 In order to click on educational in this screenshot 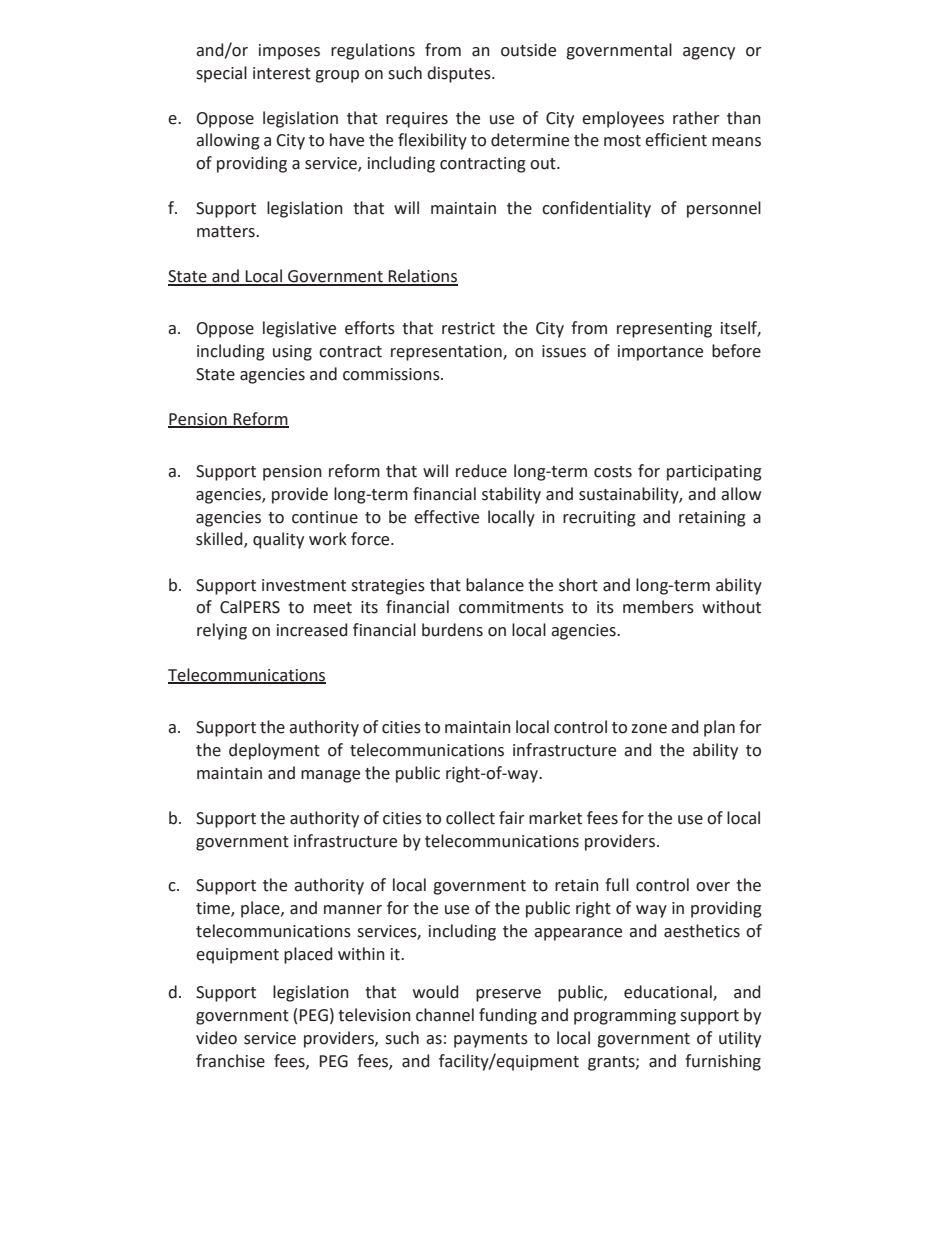, I will do `click(669, 993)`.
